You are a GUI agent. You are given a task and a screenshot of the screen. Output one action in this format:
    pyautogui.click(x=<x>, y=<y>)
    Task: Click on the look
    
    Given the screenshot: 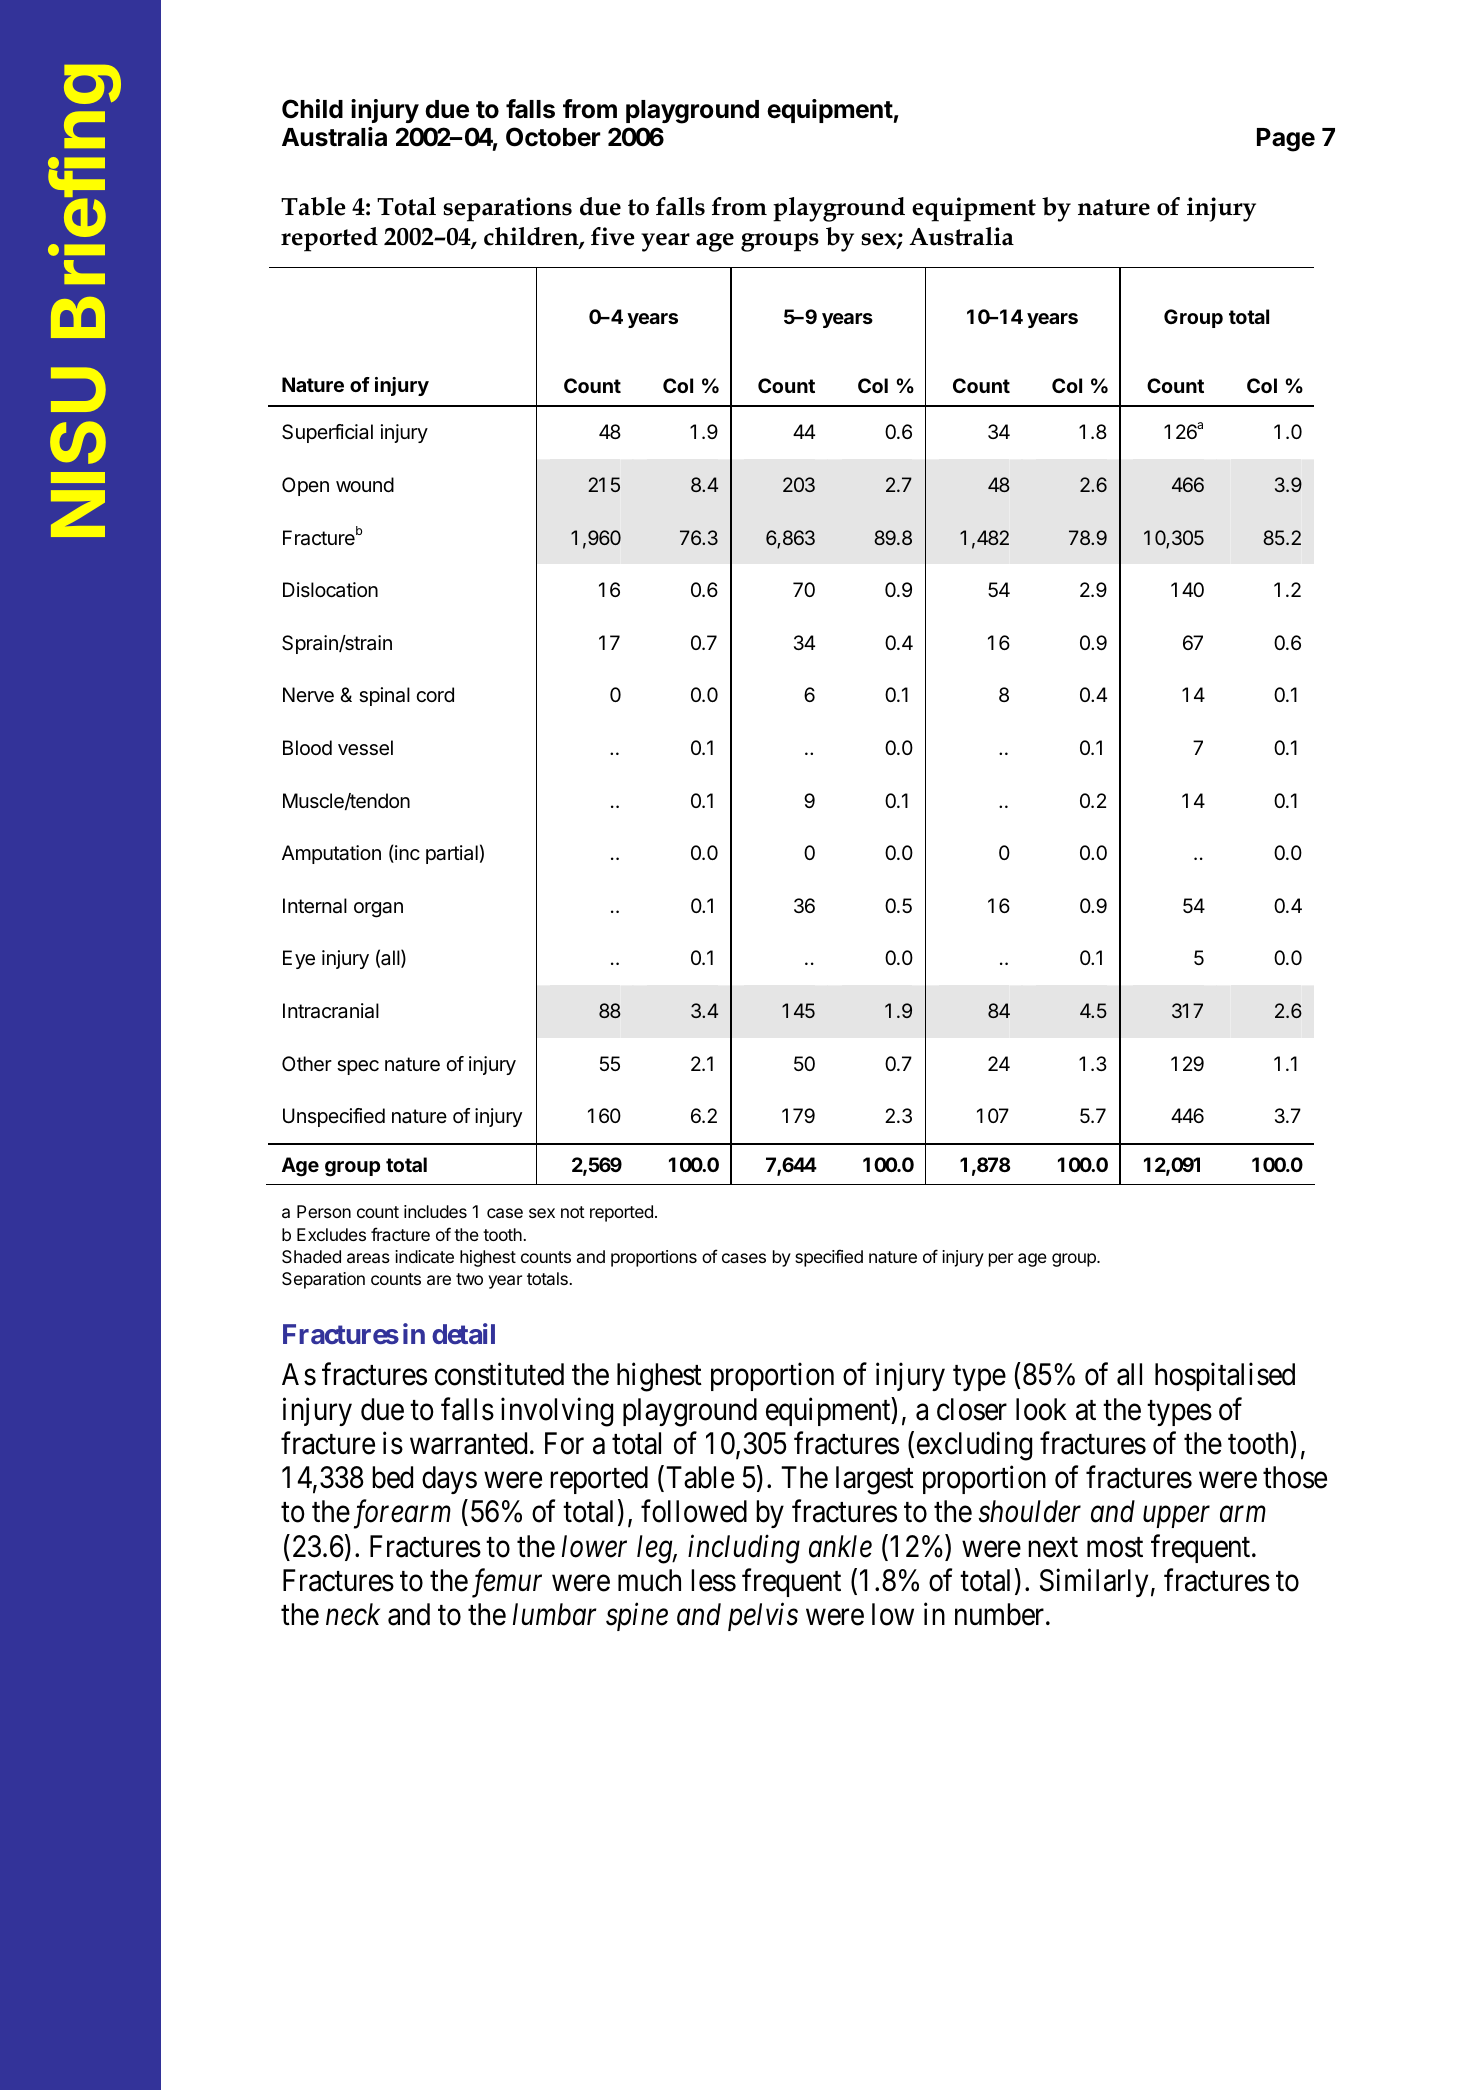 What is the action you would take?
    pyautogui.click(x=1041, y=1409)
